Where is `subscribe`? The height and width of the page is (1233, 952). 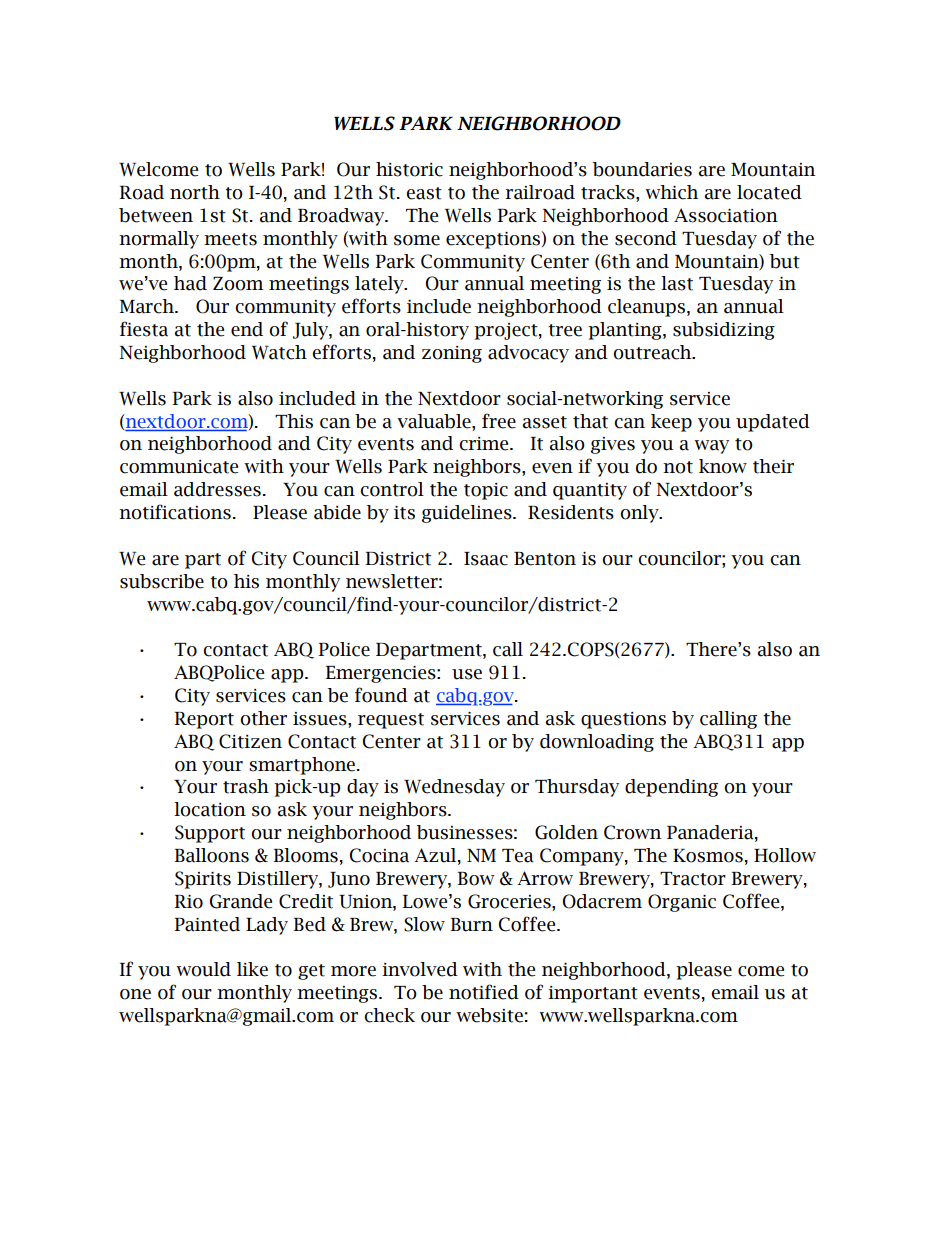
subscribe is located at coordinates (162, 581).
